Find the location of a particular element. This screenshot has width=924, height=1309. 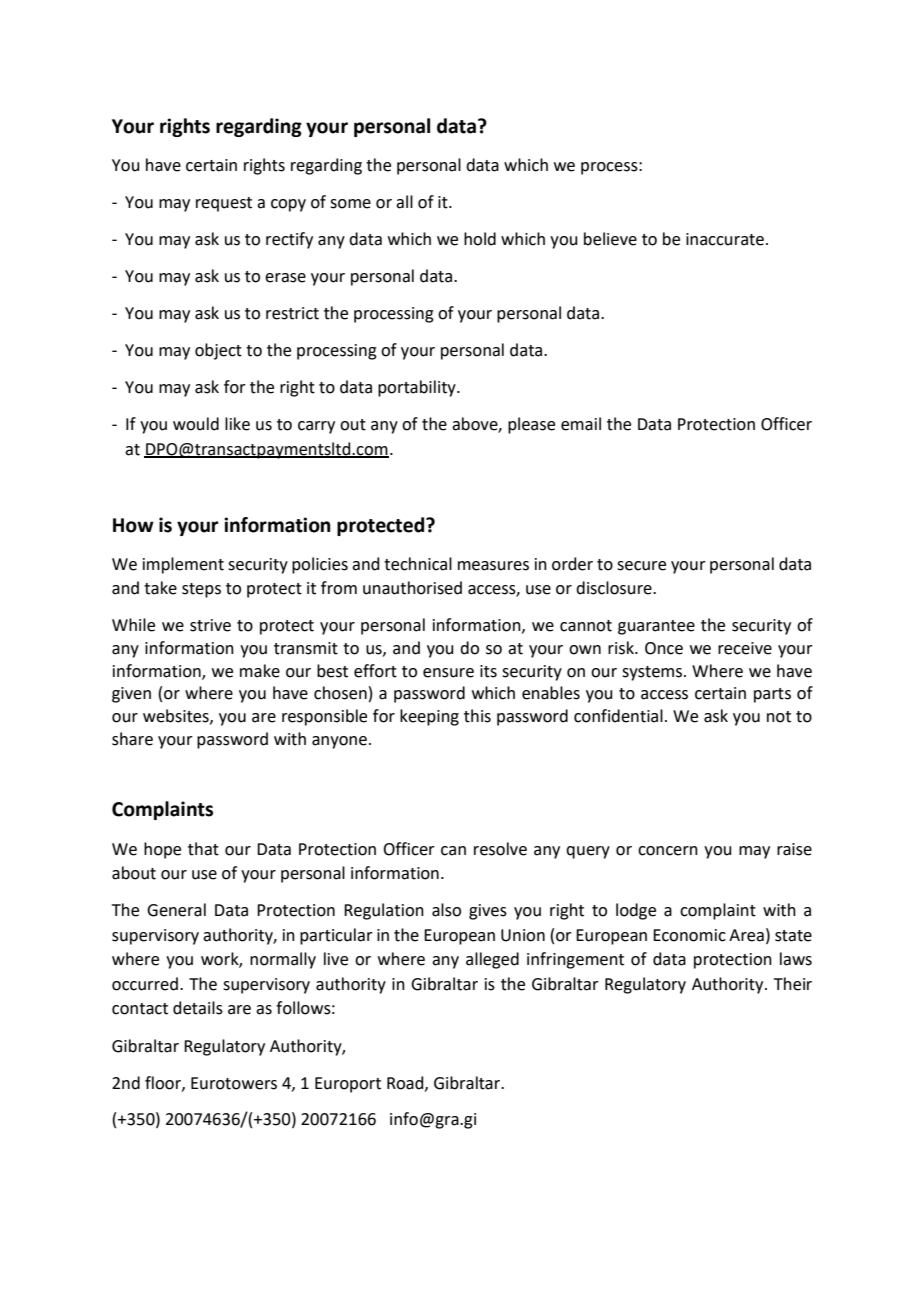

request is located at coordinates (224, 204).
